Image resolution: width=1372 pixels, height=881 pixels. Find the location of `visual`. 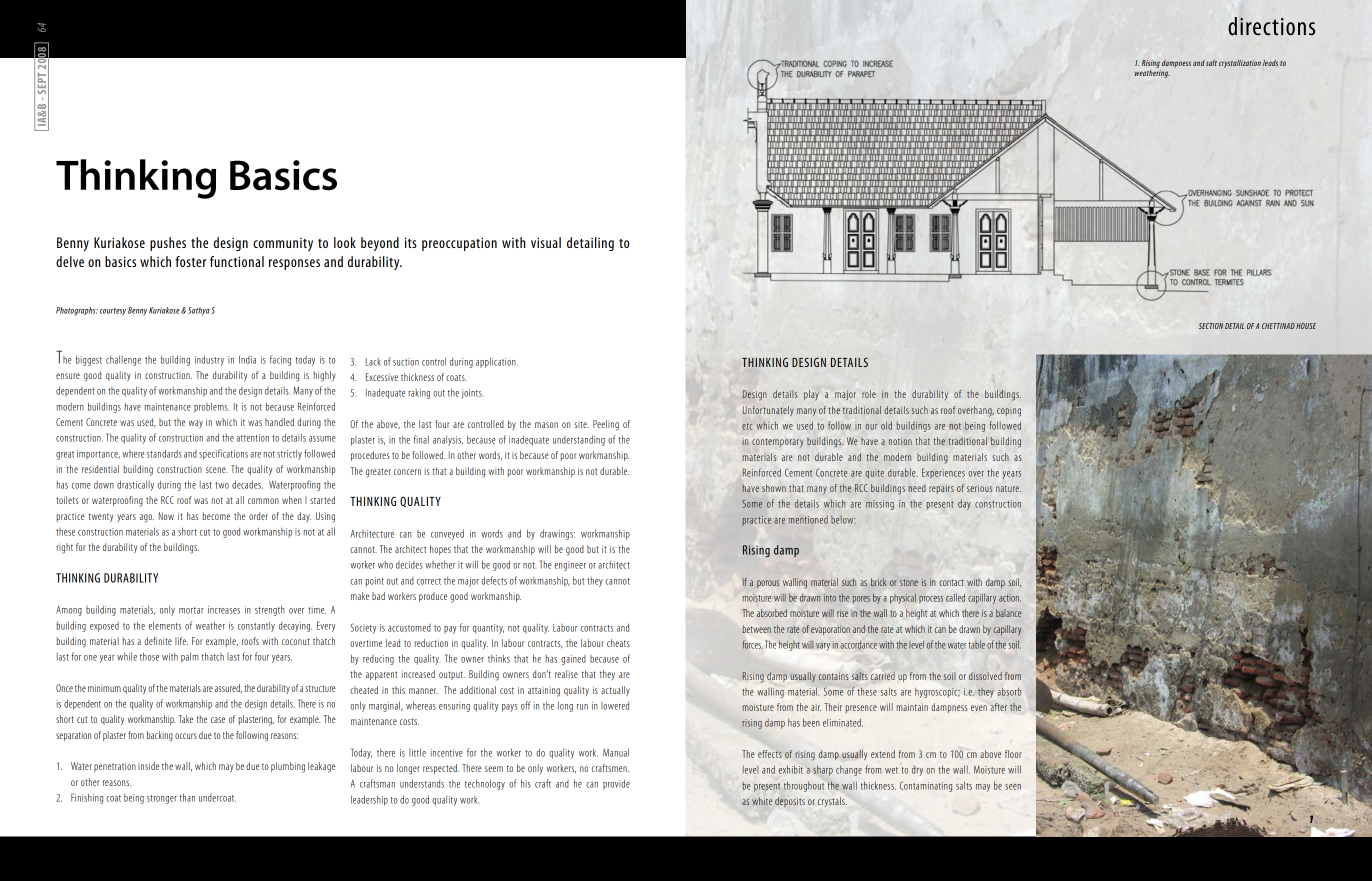

visual is located at coordinates (546, 242).
